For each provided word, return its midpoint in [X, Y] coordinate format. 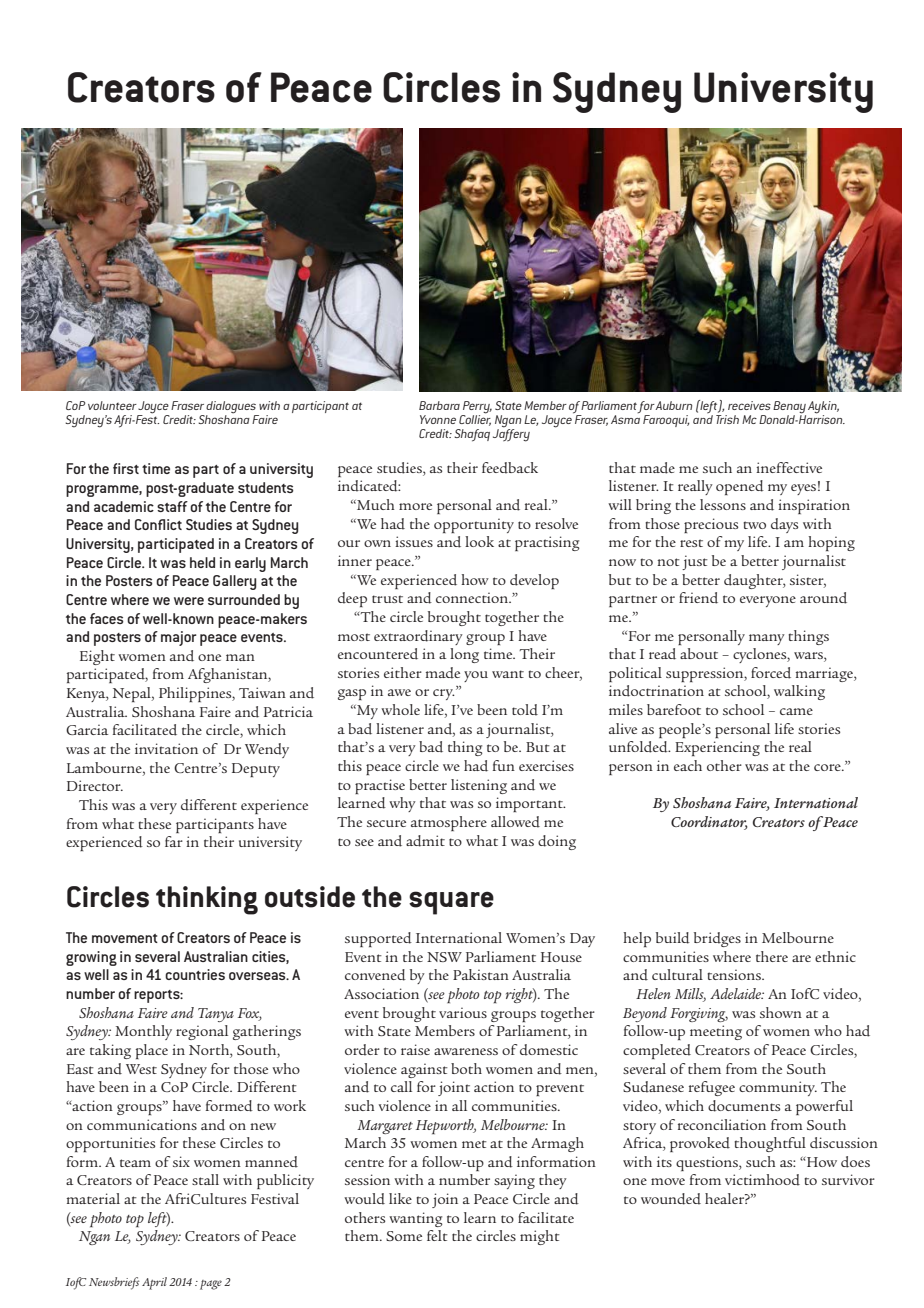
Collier [475, 419]
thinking [207, 900]
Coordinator [709, 823]
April [154, 1283]
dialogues [232, 408]
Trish [727, 419]
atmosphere [449, 823]
